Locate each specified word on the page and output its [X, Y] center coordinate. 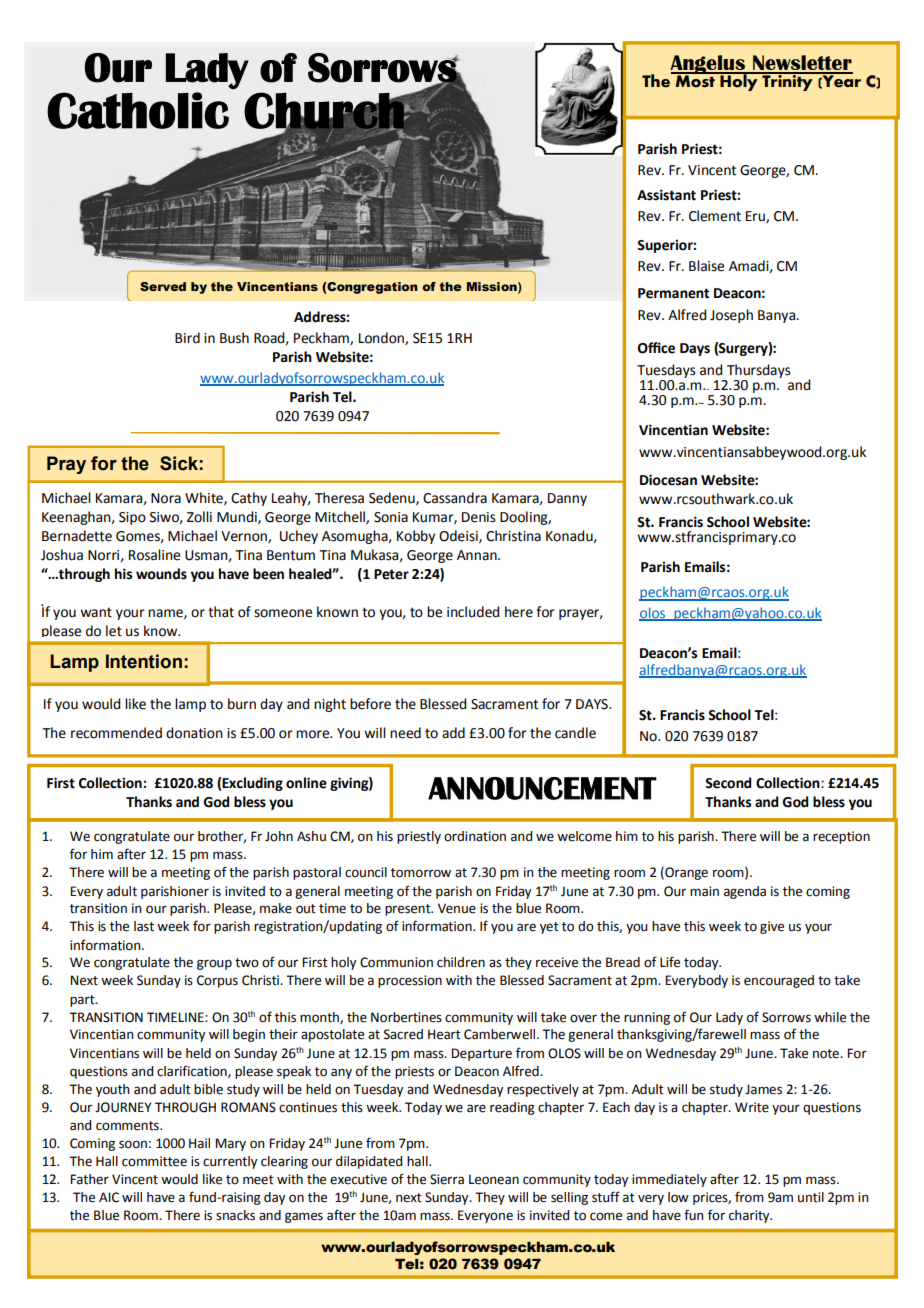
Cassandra [455, 498]
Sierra [447, 1179]
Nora [166, 498]
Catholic [138, 110]
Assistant [666, 195]
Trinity [787, 81]
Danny [567, 499]
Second [728, 783]
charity [750, 1216]
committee [154, 1161]
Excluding [252, 784]
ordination [475, 836]
